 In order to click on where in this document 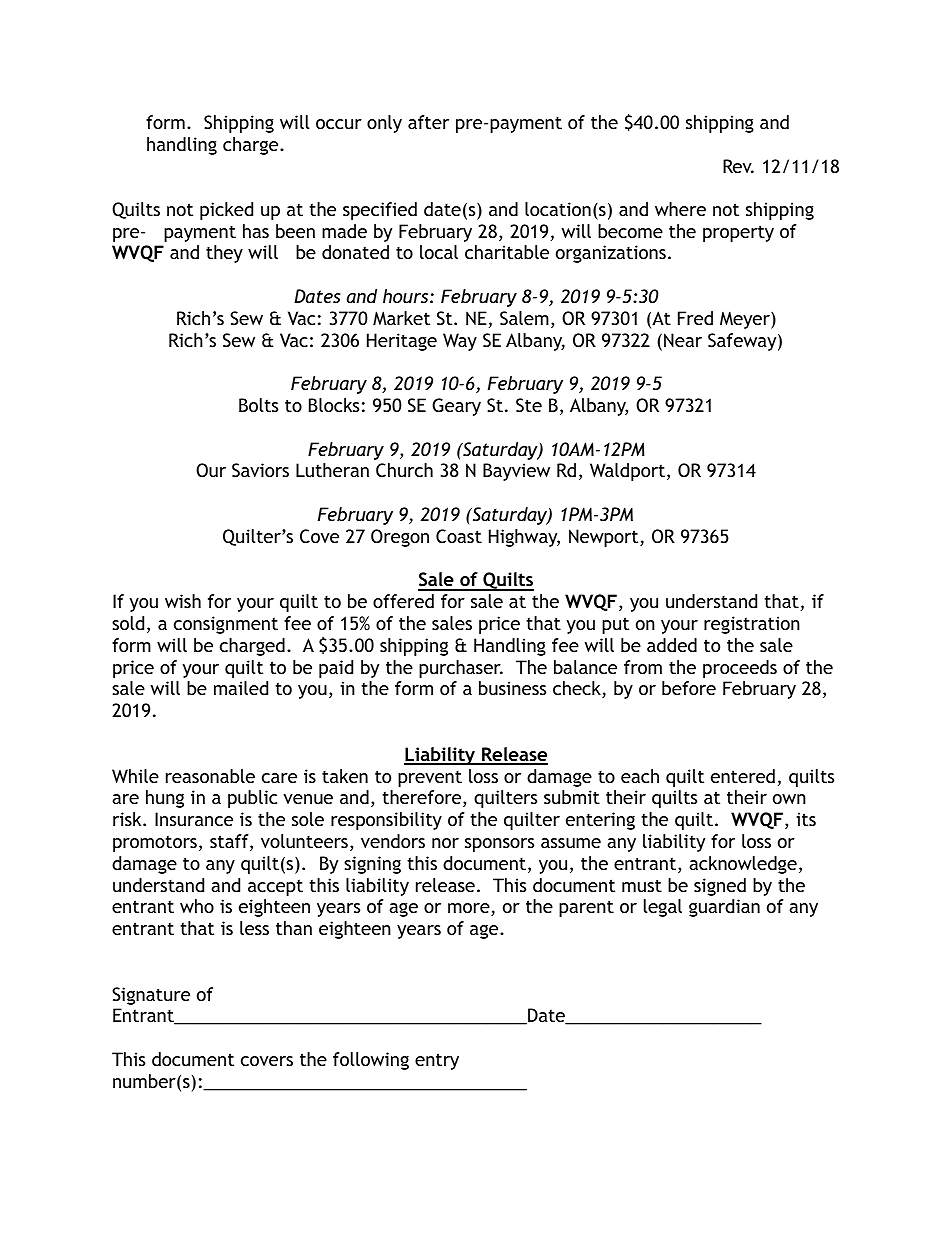, I will do `click(680, 209)`.
